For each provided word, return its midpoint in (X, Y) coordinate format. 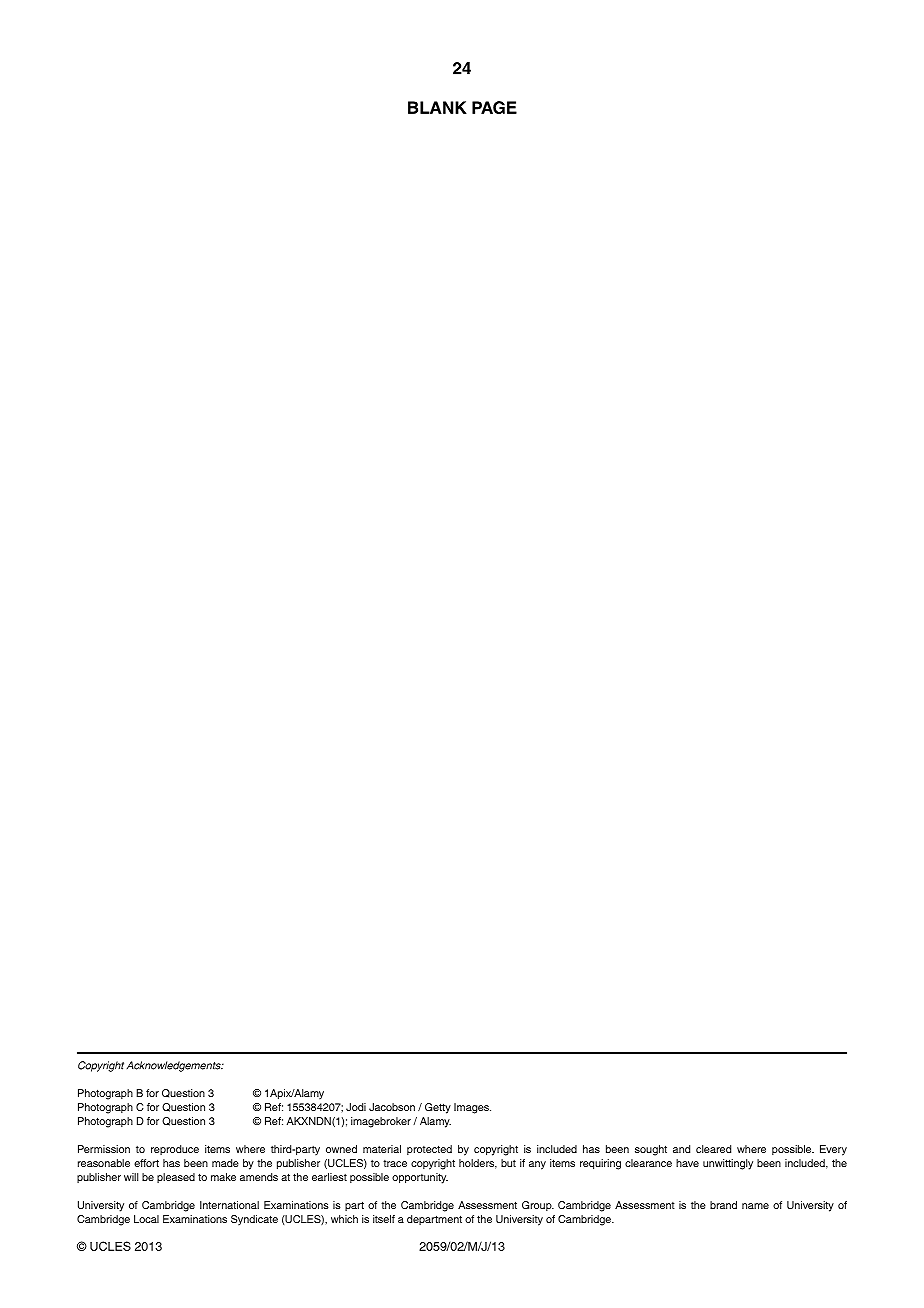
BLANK (437, 107)
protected (429, 1150)
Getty (438, 1108)
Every (833, 1150)
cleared (713, 1149)
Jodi (356, 1107)
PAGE (494, 107)
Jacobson (392, 1107)
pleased (176, 1178)
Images (472, 1108)
